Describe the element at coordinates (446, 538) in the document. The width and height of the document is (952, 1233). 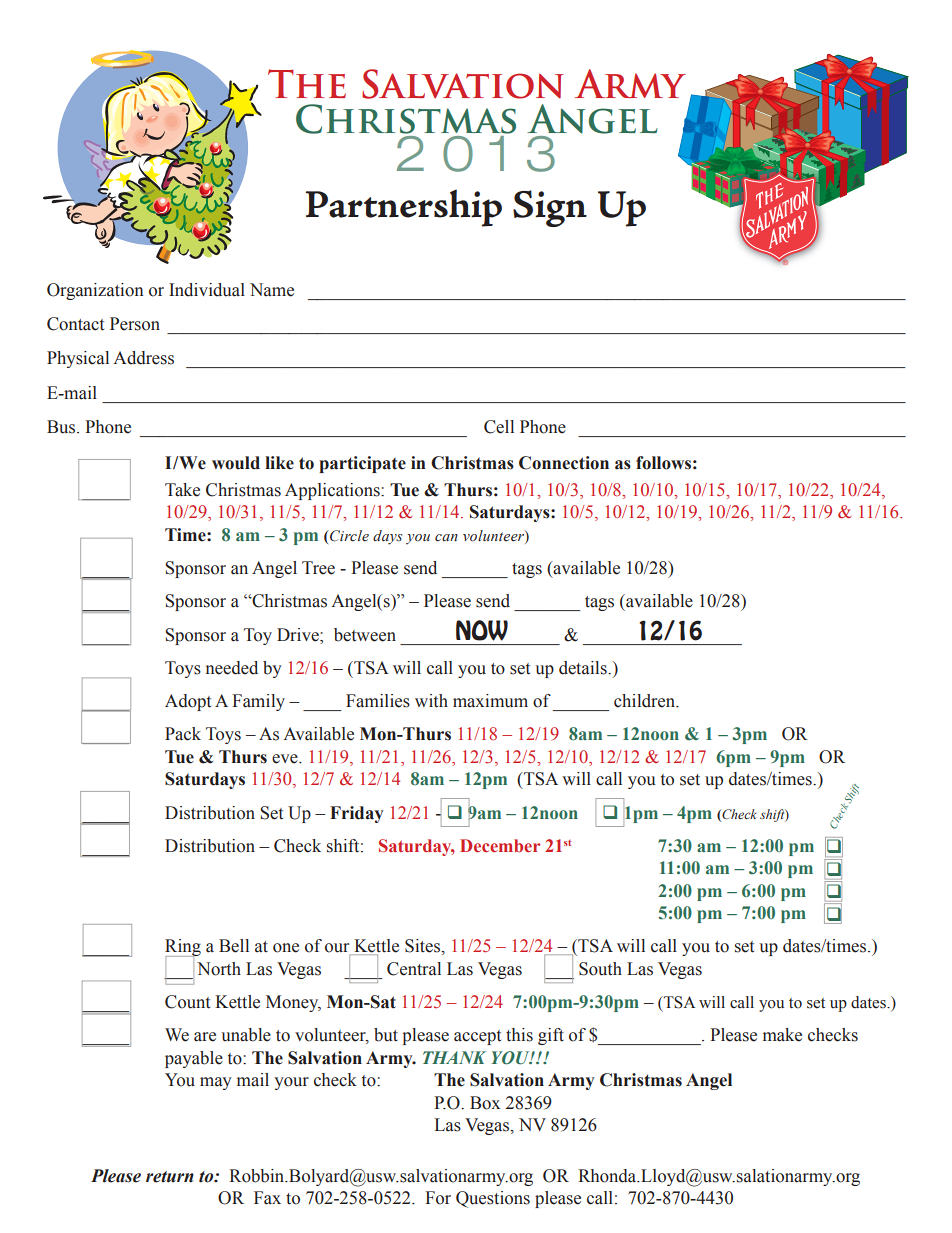
I see `can` at that location.
